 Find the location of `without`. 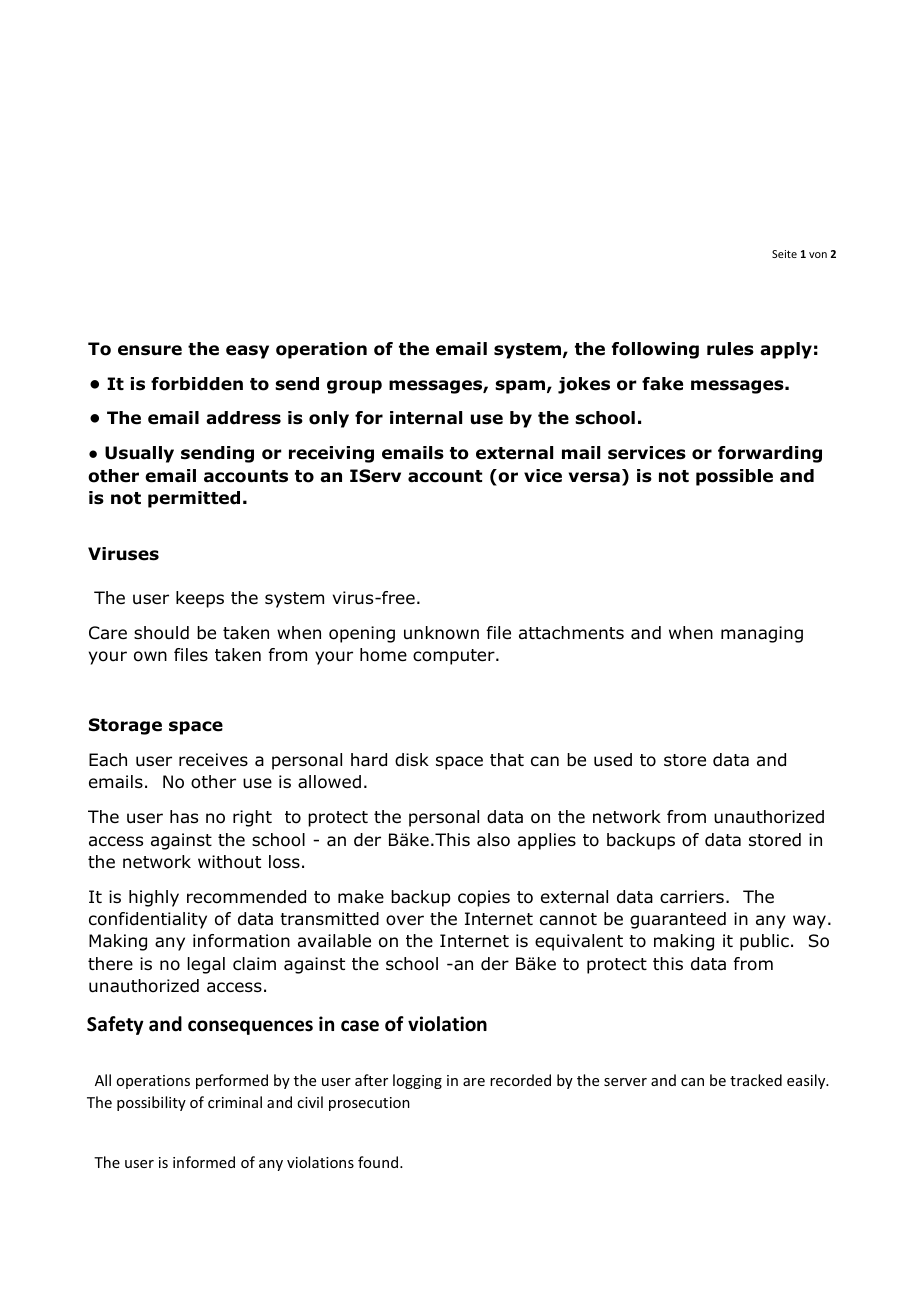

without is located at coordinates (229, 862).
